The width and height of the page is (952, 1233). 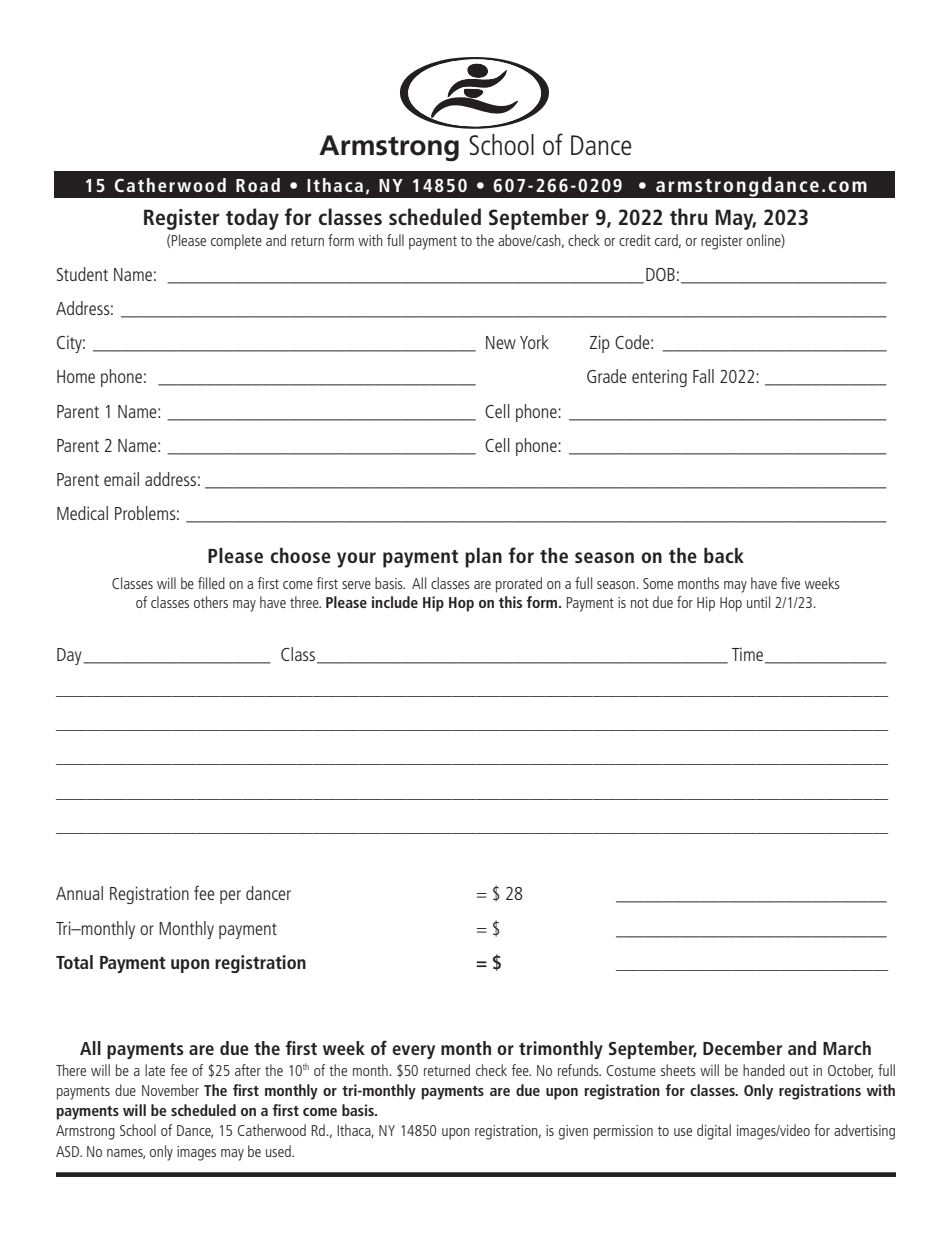 What do you see at coordinates (236, 242) in the page?
I see `complete` at bounding box center [236, 242].
